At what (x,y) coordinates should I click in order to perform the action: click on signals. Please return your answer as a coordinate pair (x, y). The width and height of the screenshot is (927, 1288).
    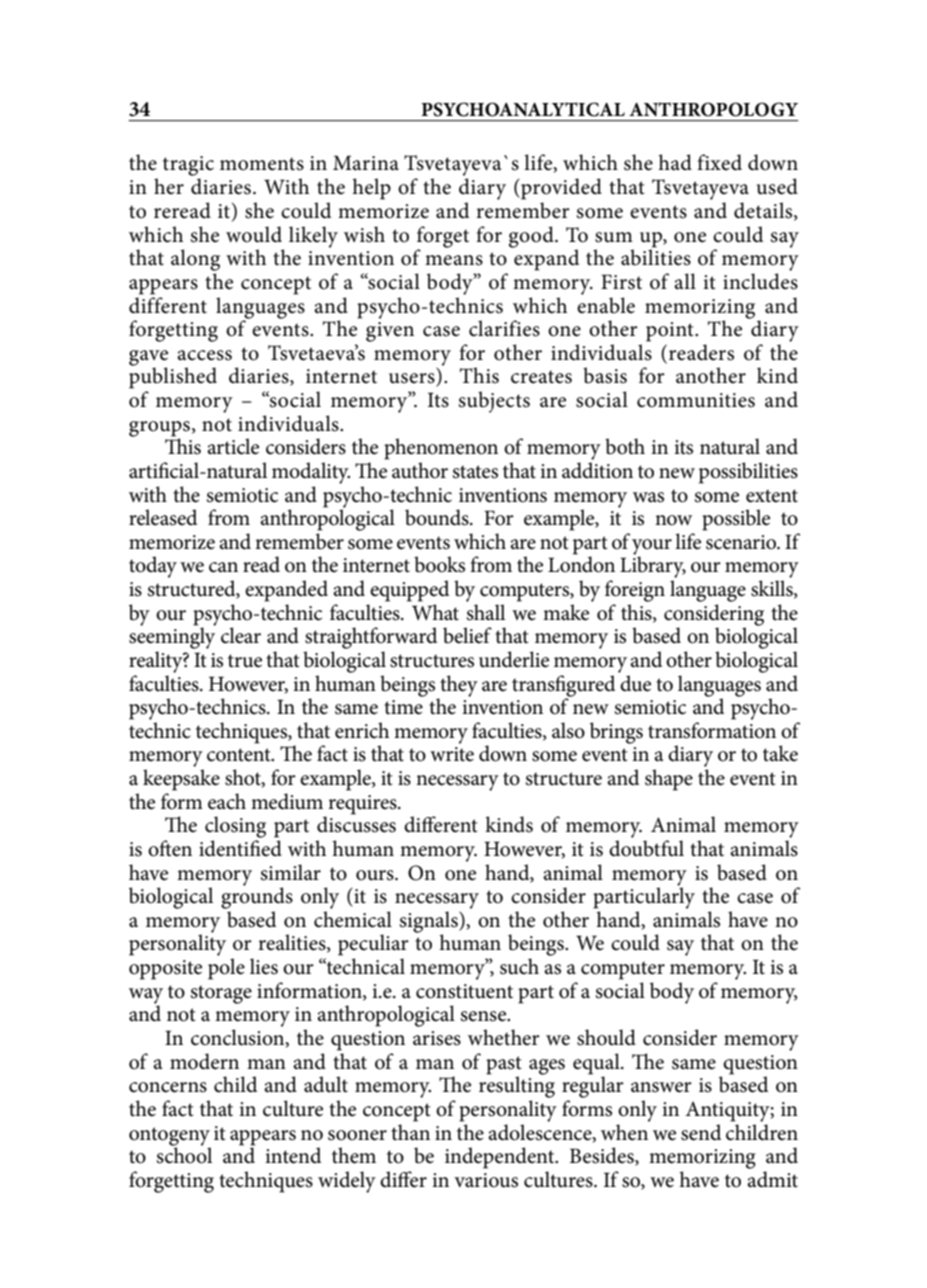
    Looking at the image, I should click on (430, 923).
